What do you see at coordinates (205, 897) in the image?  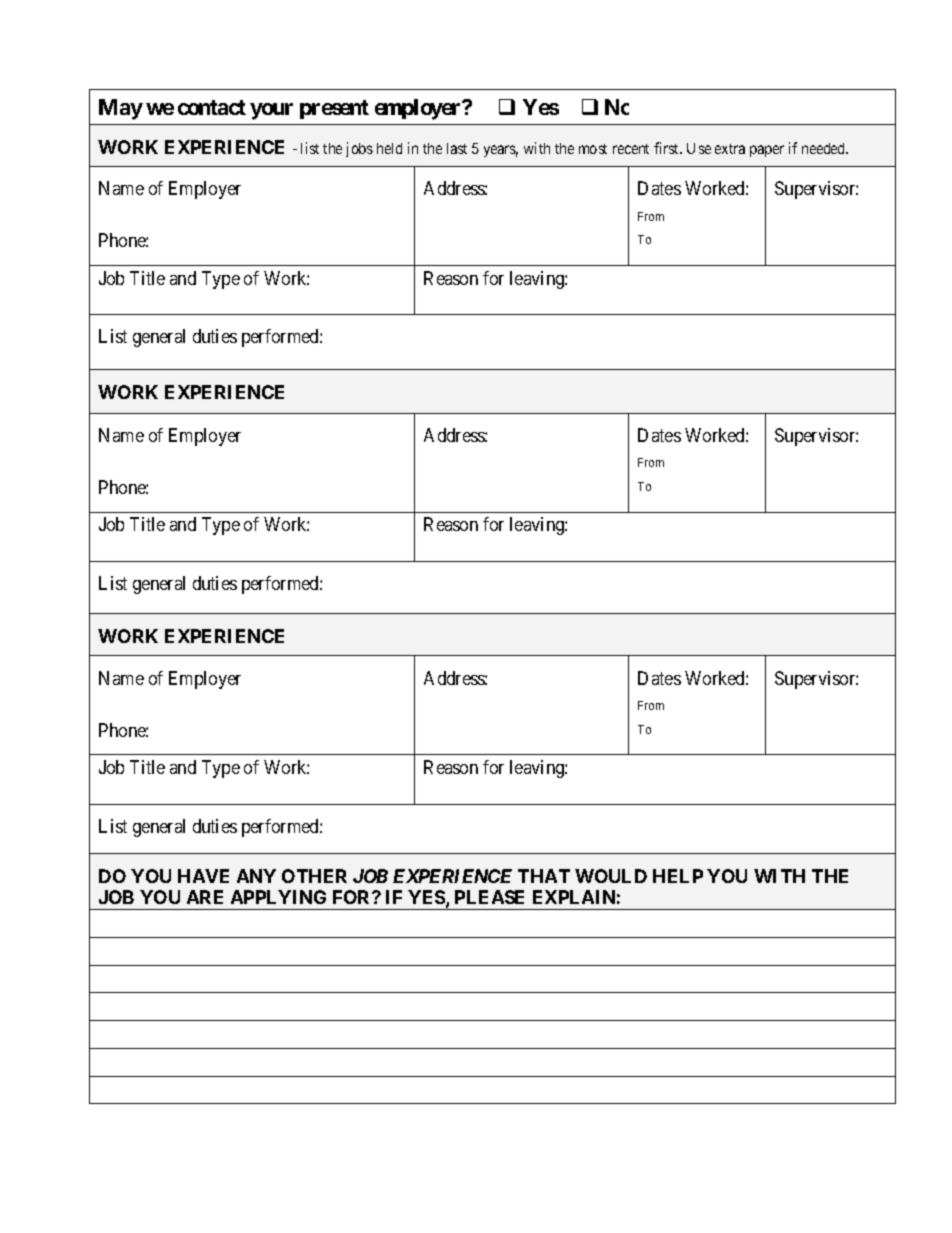 I see `ARE` at bounding box center [205, 897].
